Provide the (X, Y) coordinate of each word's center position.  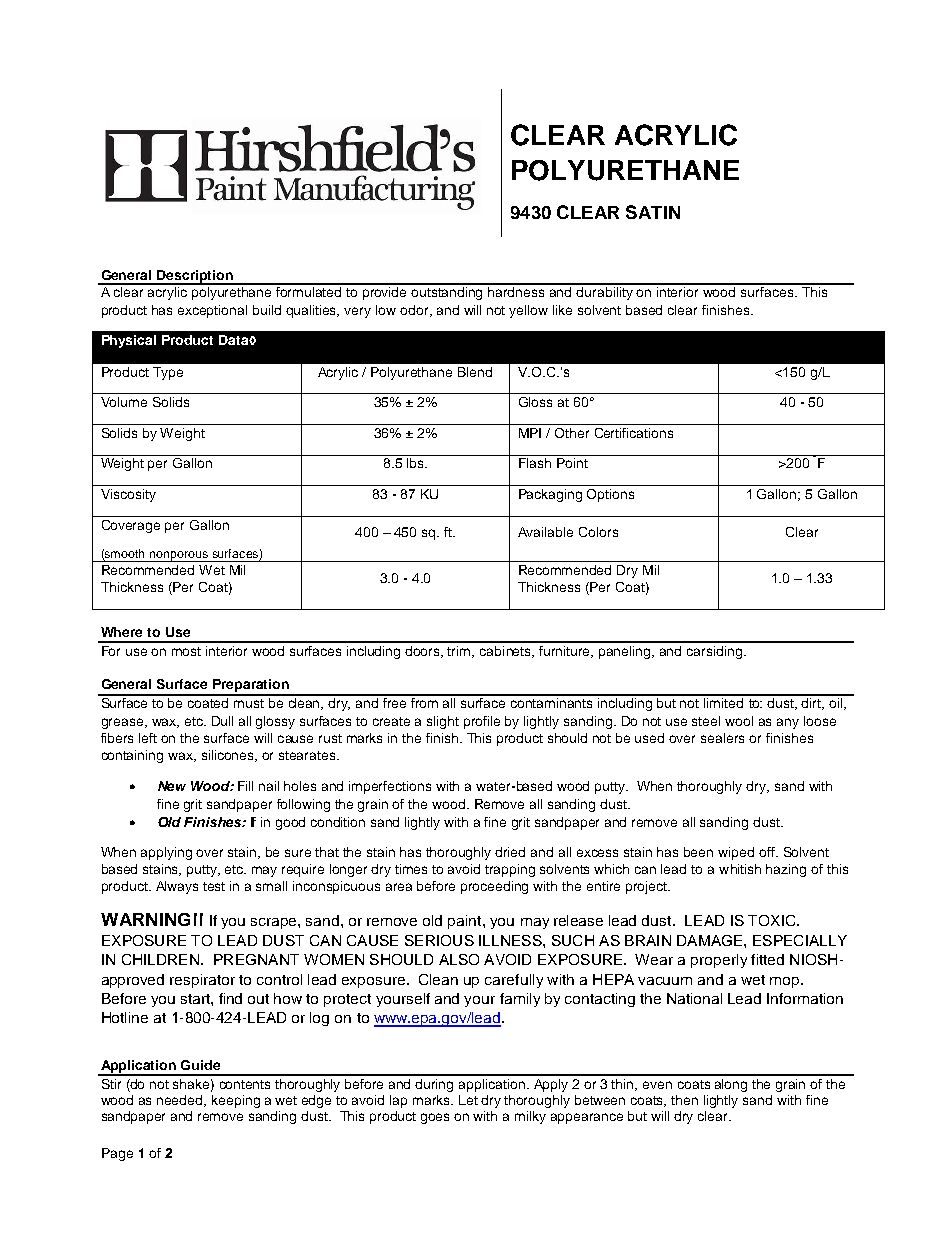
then (684, 1100)
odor (415, 311)
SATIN (653, 212)
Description (195, 277)
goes (435, 1118)
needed (181, 1101)
